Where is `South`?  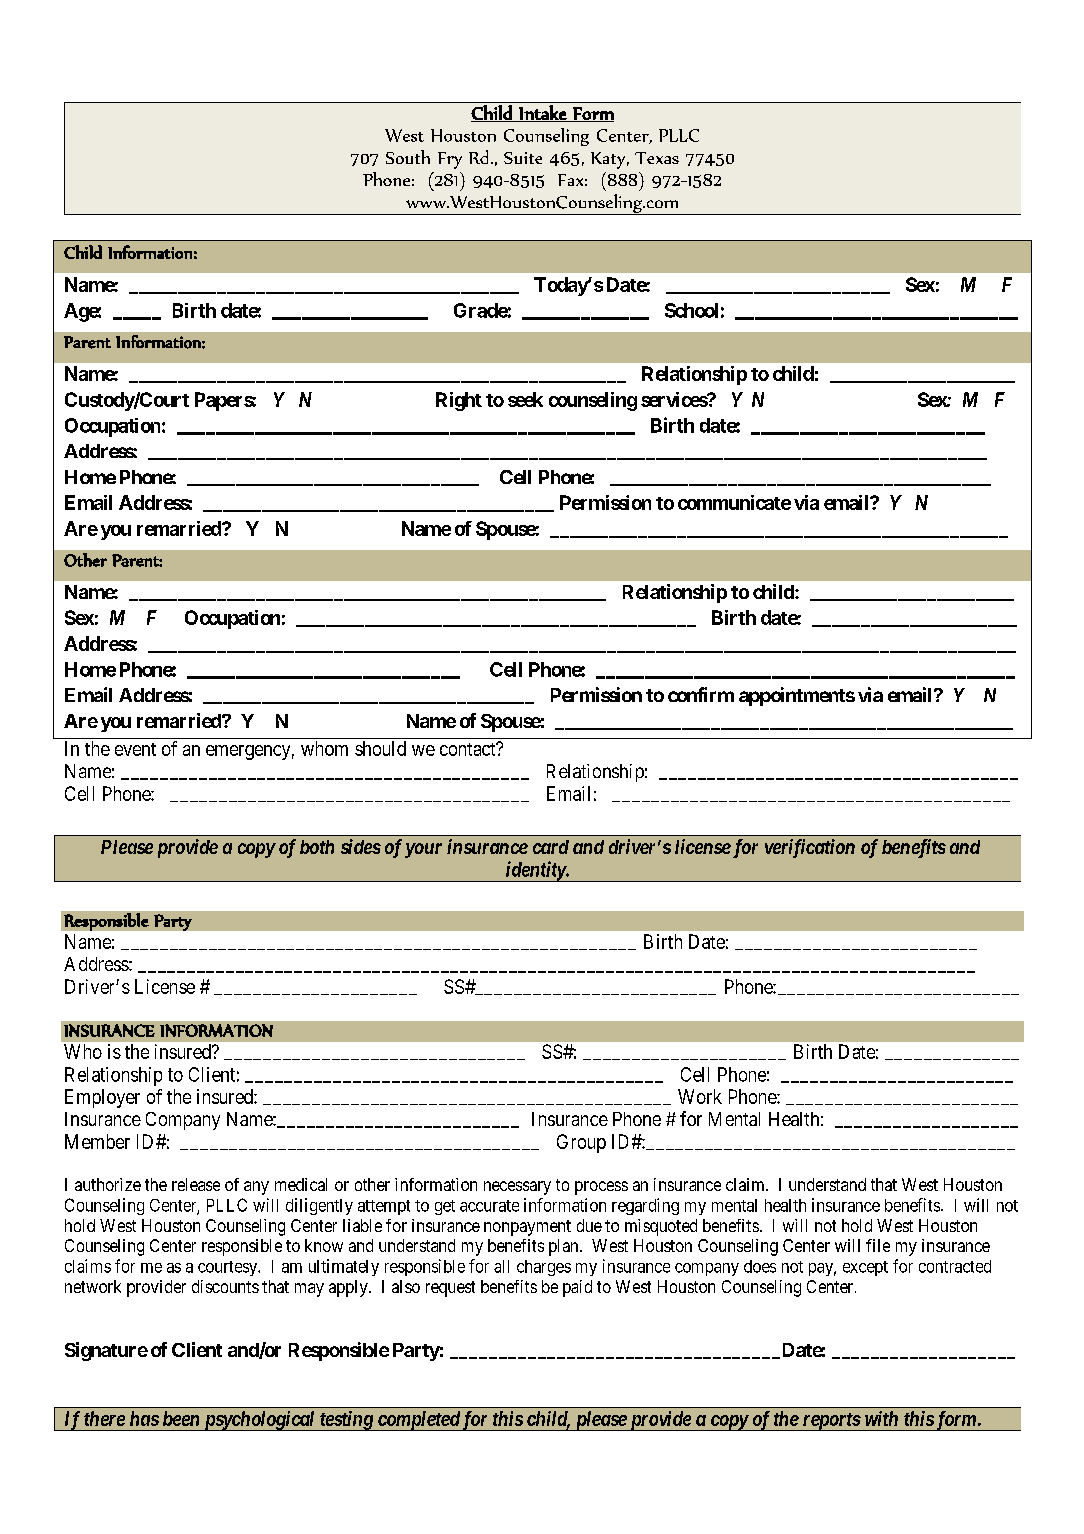 South is located at coordinates (408, 157).
